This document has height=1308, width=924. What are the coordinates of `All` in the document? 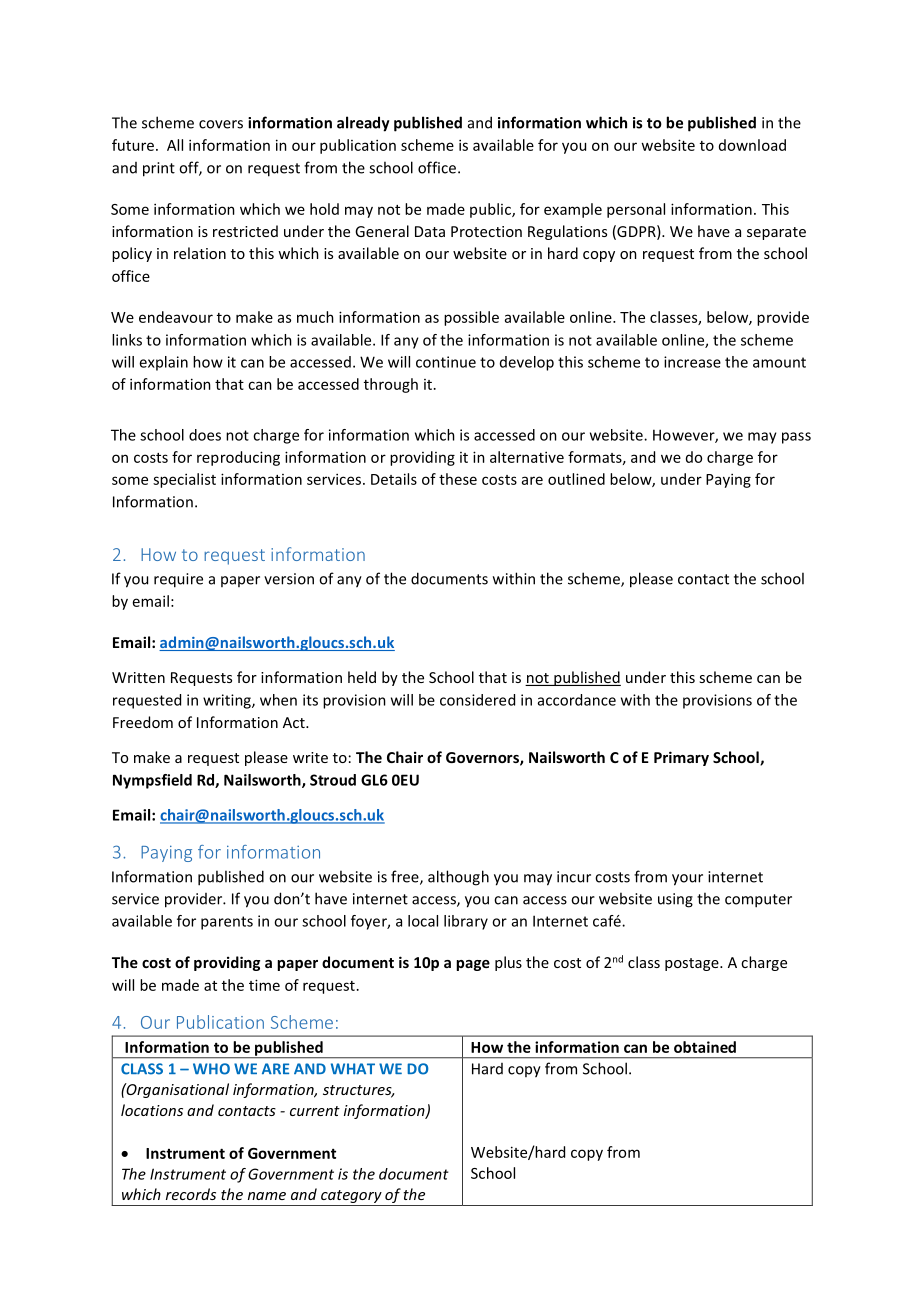 It's located at (175, 145).
